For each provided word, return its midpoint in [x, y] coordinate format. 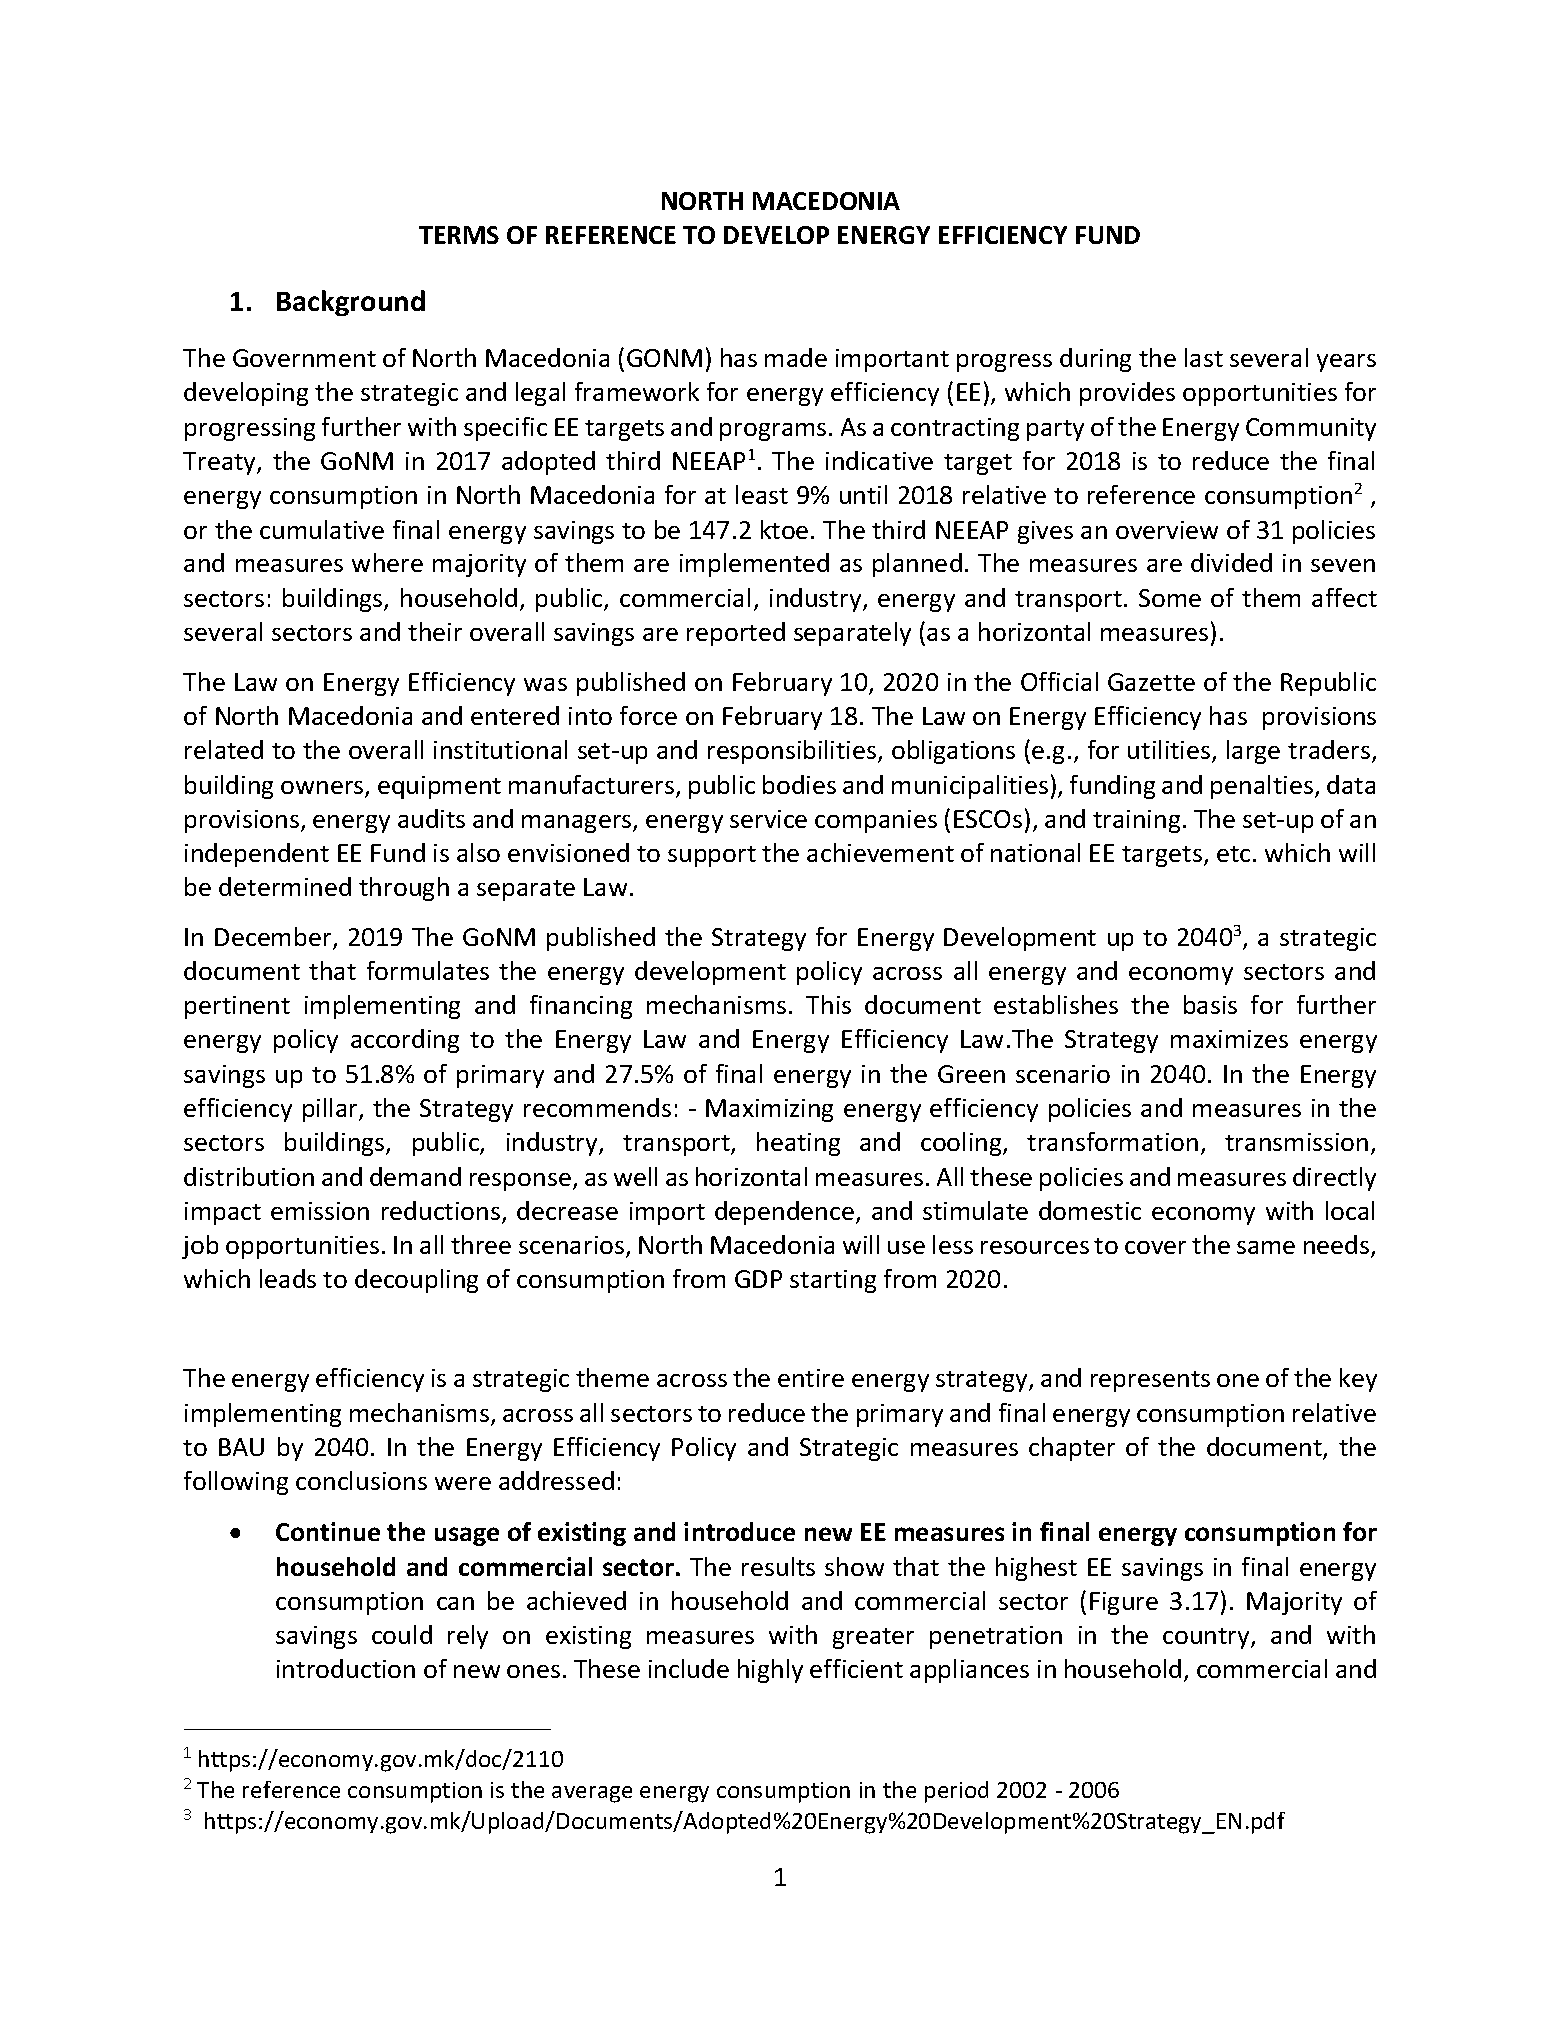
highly [770, 1671]
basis [1210, 1004]
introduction [346, 1668]
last [1204, 357]
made [796, 357]
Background [351, 303]
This [828, 1004]
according [405, 1041]
